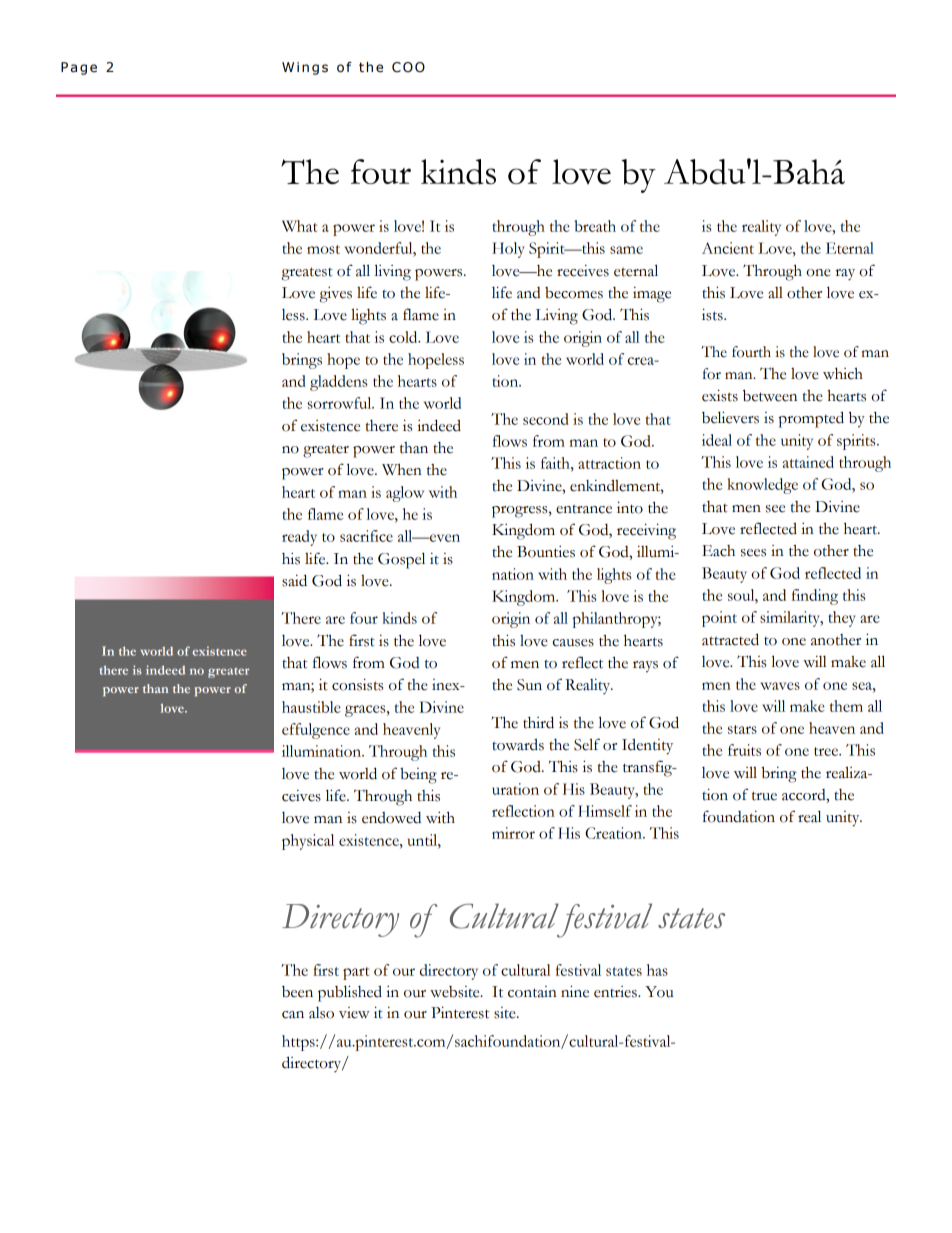 This screenshot has height=1233, width=952. I want to click on Ancient, so click(728, 248).
